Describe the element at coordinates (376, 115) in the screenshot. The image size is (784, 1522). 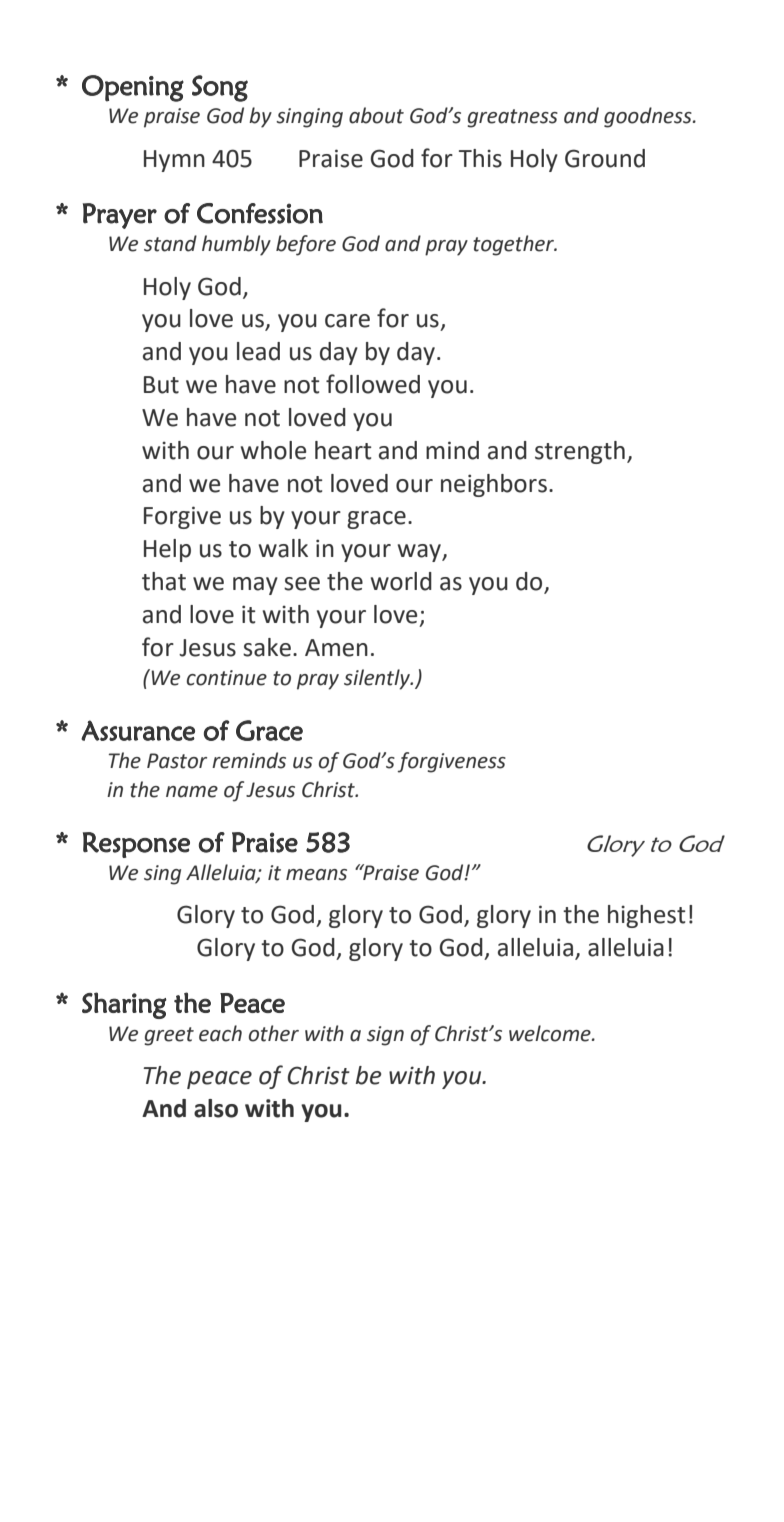
I see `about` at that location.
